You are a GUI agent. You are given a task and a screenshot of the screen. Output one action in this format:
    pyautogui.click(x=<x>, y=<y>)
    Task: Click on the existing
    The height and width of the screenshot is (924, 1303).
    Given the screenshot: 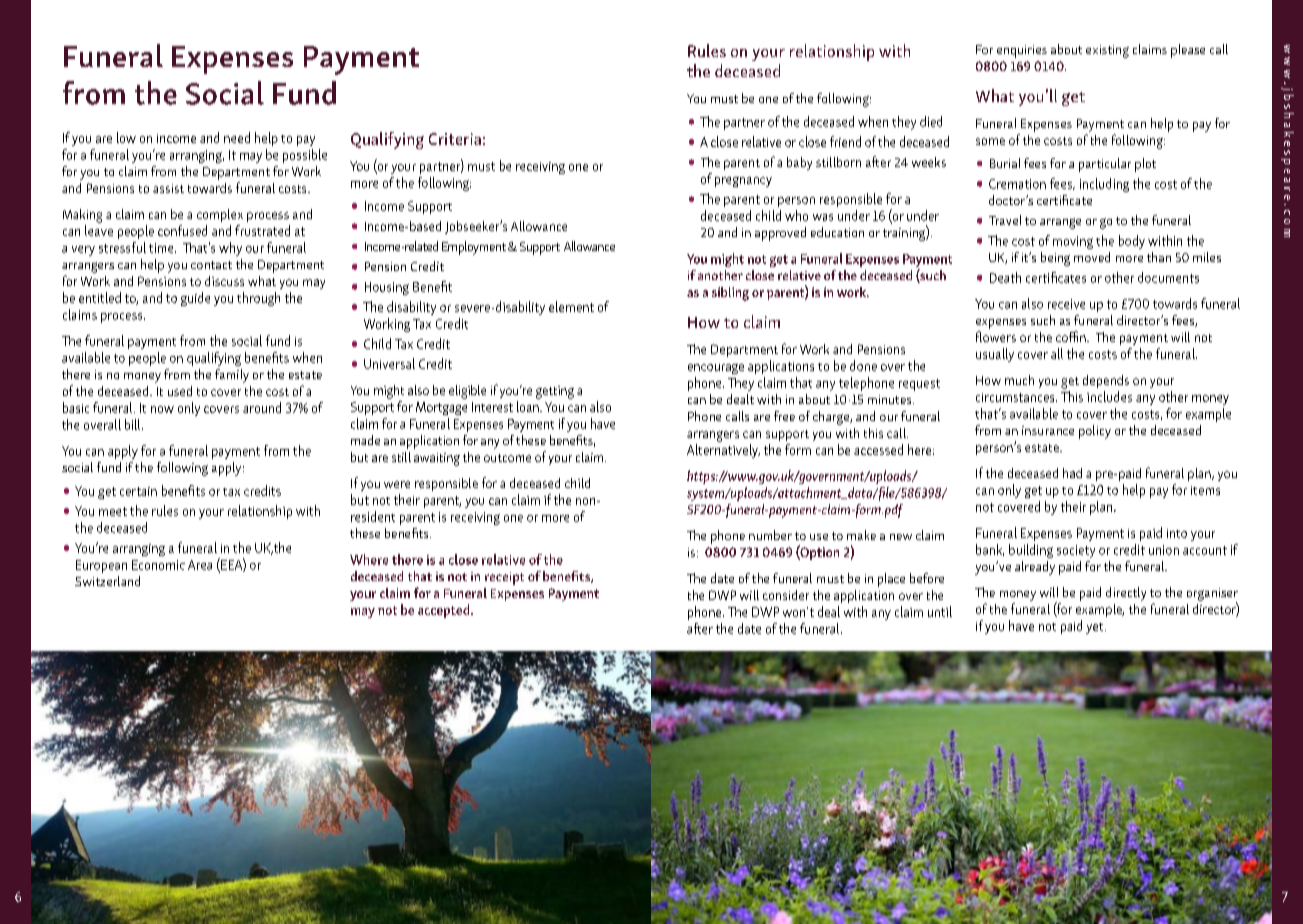 What is the action you would take?
    pyautogui.click(x=1107, y=51)
